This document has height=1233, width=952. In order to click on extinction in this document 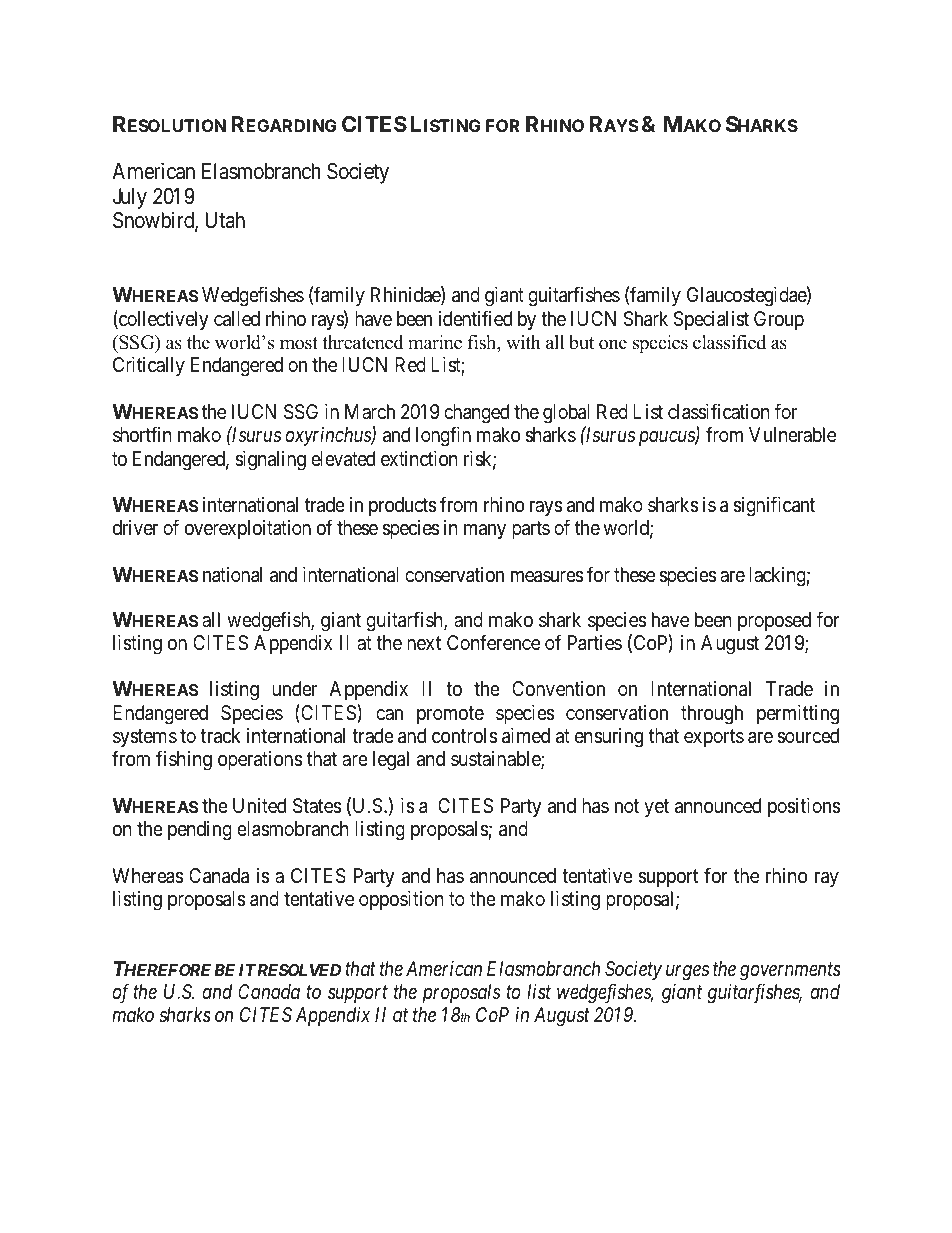, I will do `click(419, 458)`.
